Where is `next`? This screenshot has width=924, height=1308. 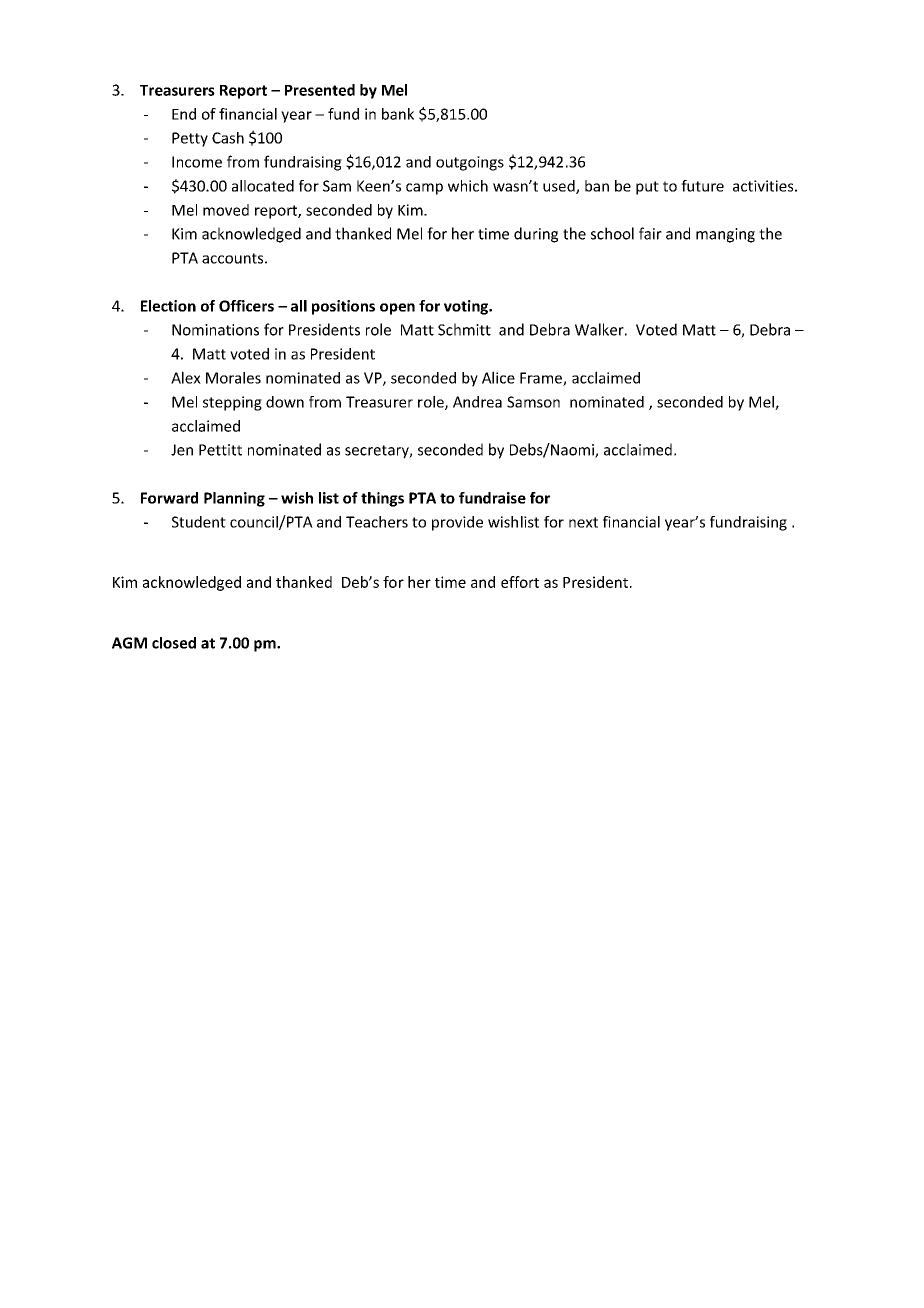
next is located at coordinates (583, 522).
